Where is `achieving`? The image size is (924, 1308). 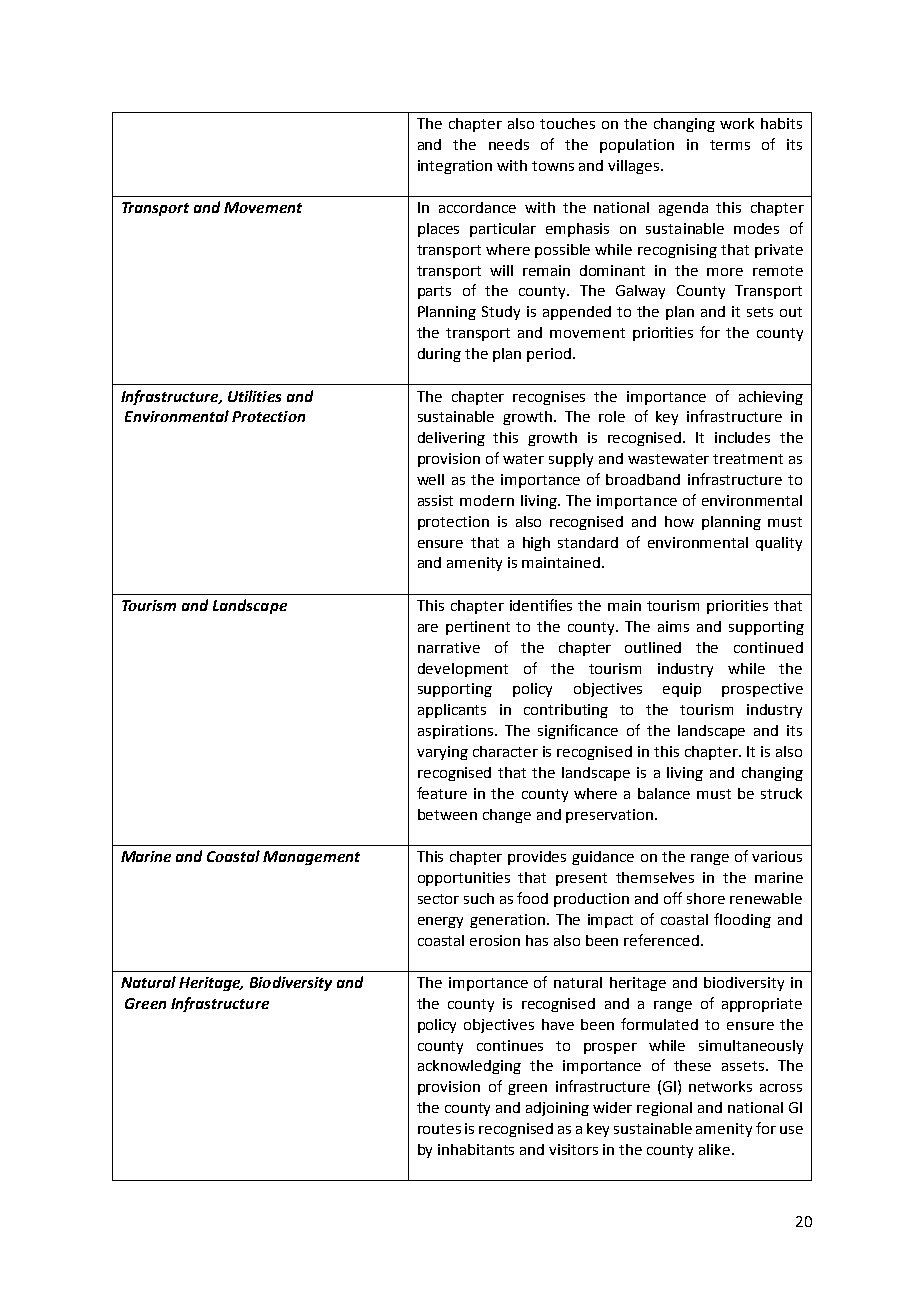 achieving is located at coordinates (771, 398).
